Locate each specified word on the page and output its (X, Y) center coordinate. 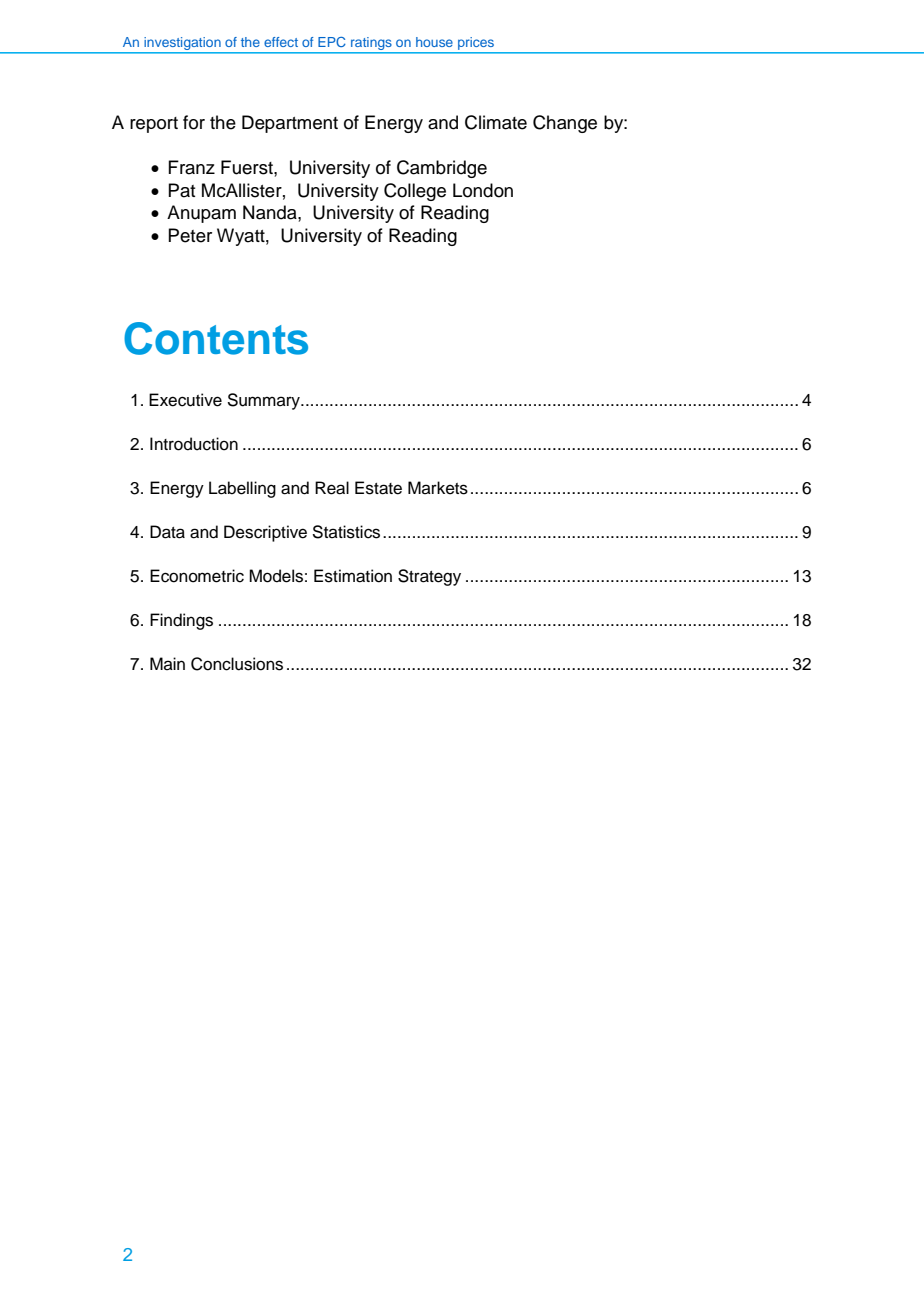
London (483, 190)
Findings (181, 621)
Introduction (194, 444)
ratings (371, 45)
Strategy (429, 577)
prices (476, 43)
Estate (378, 488)
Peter (190, 235)
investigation (182, 45)
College (415, 192)
